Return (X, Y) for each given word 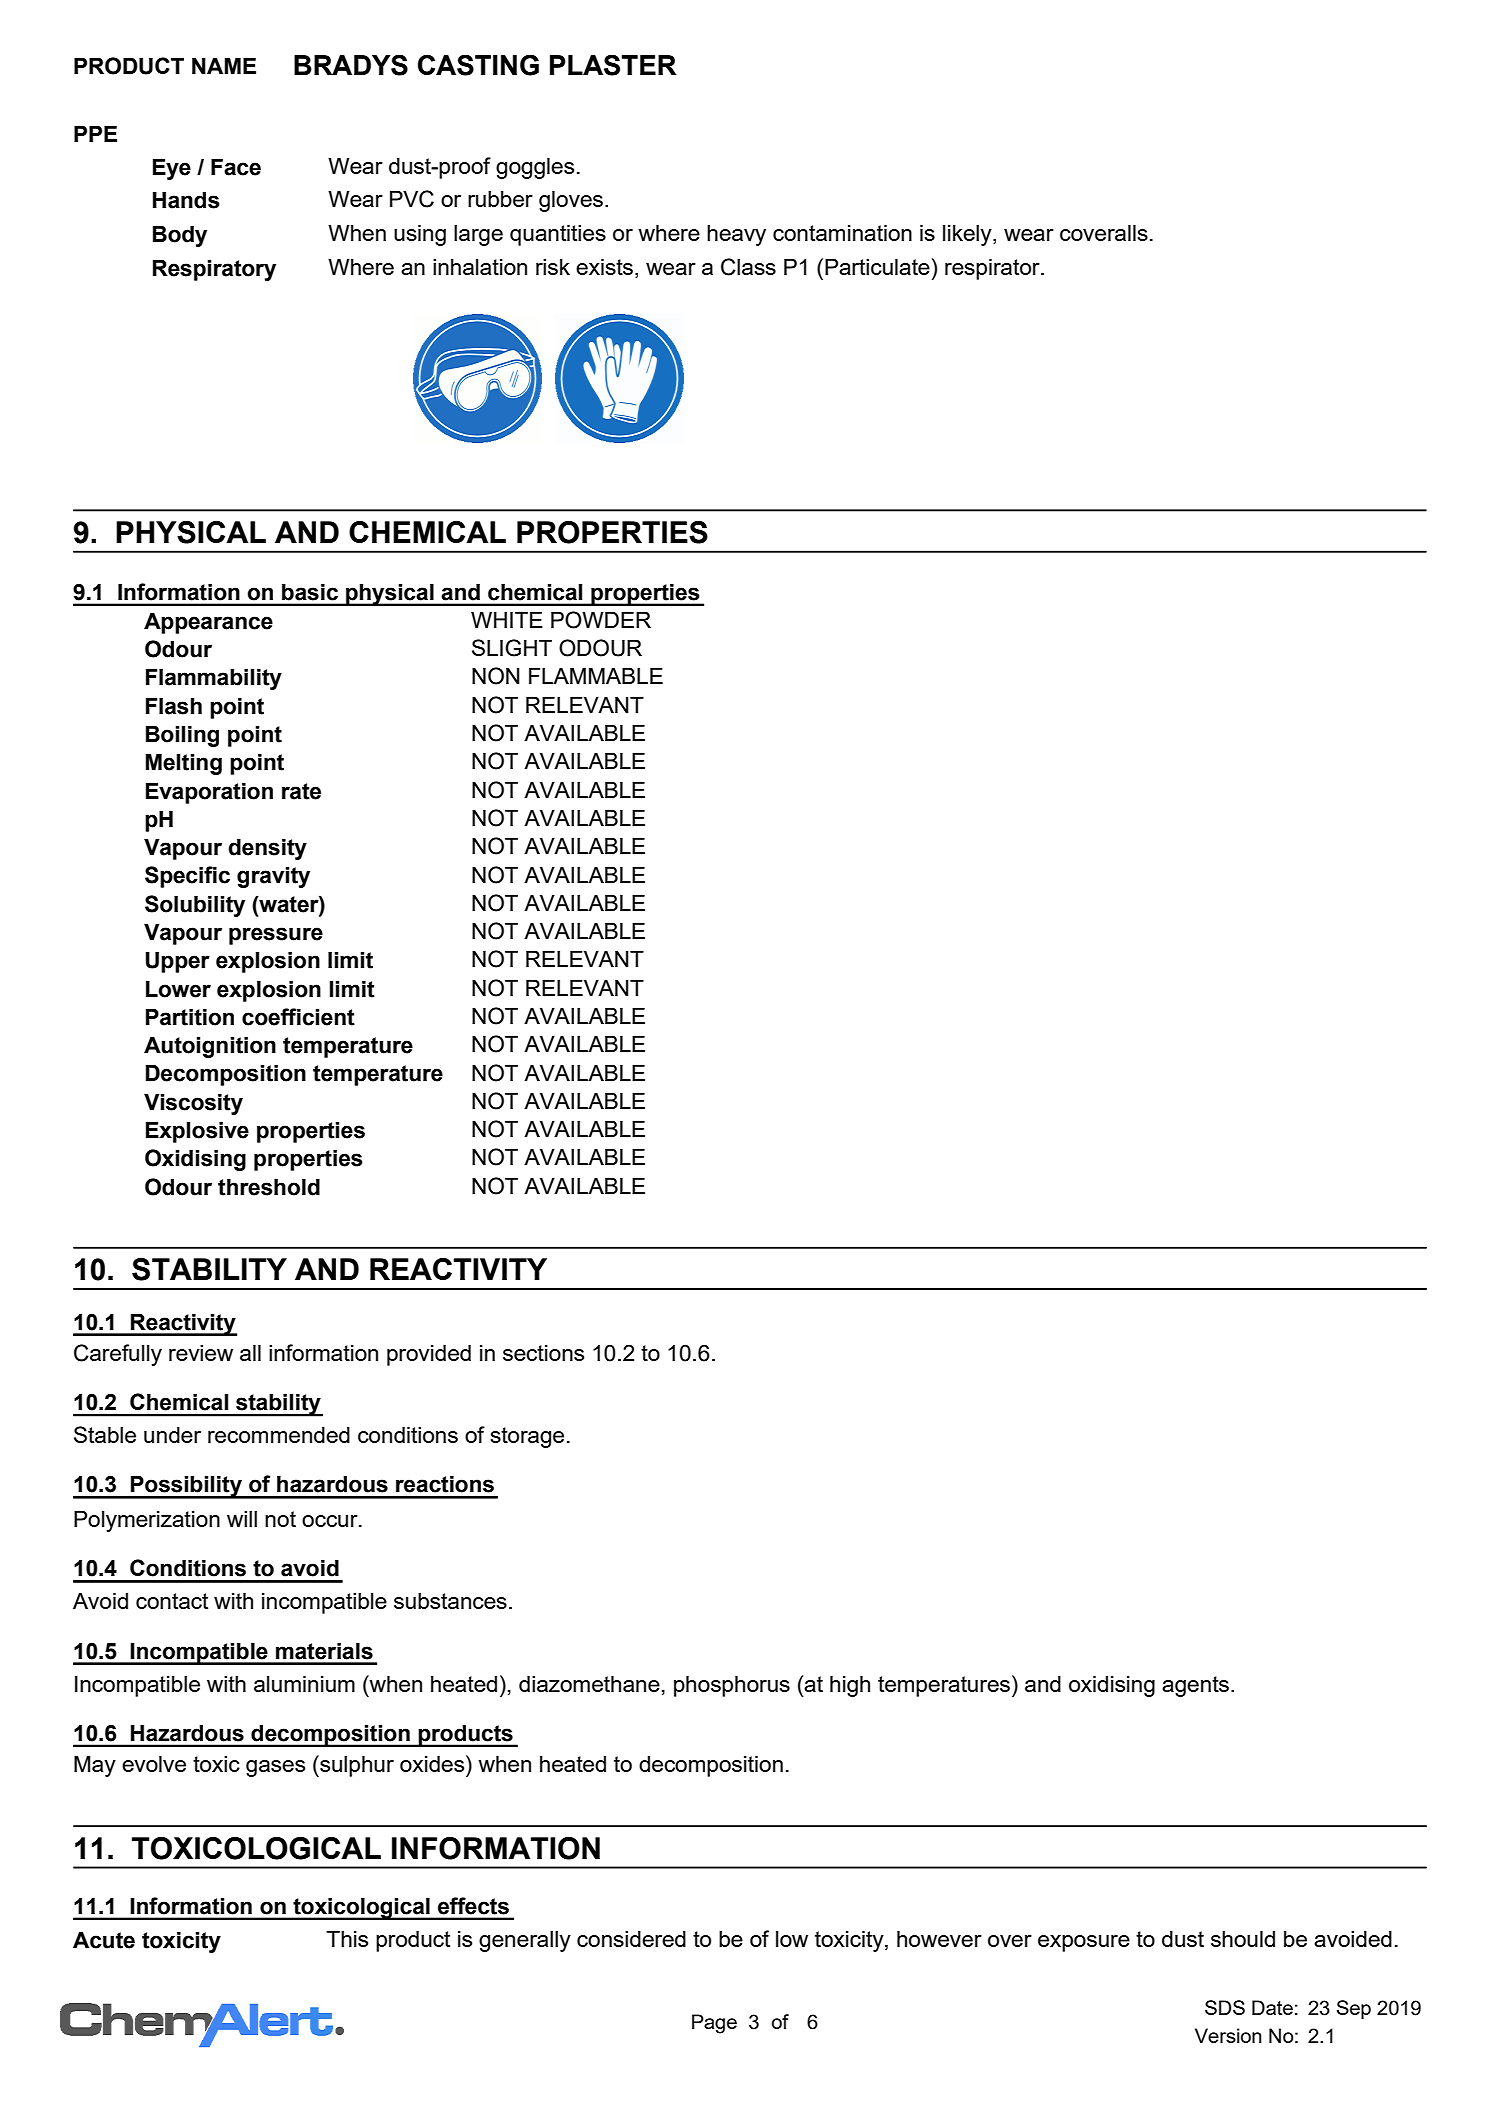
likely (968, 235)
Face (236, 167)
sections (543, 1352)
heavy (736, 235)
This (347, 1938)
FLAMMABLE (596, 675)
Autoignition (210, 1047)
